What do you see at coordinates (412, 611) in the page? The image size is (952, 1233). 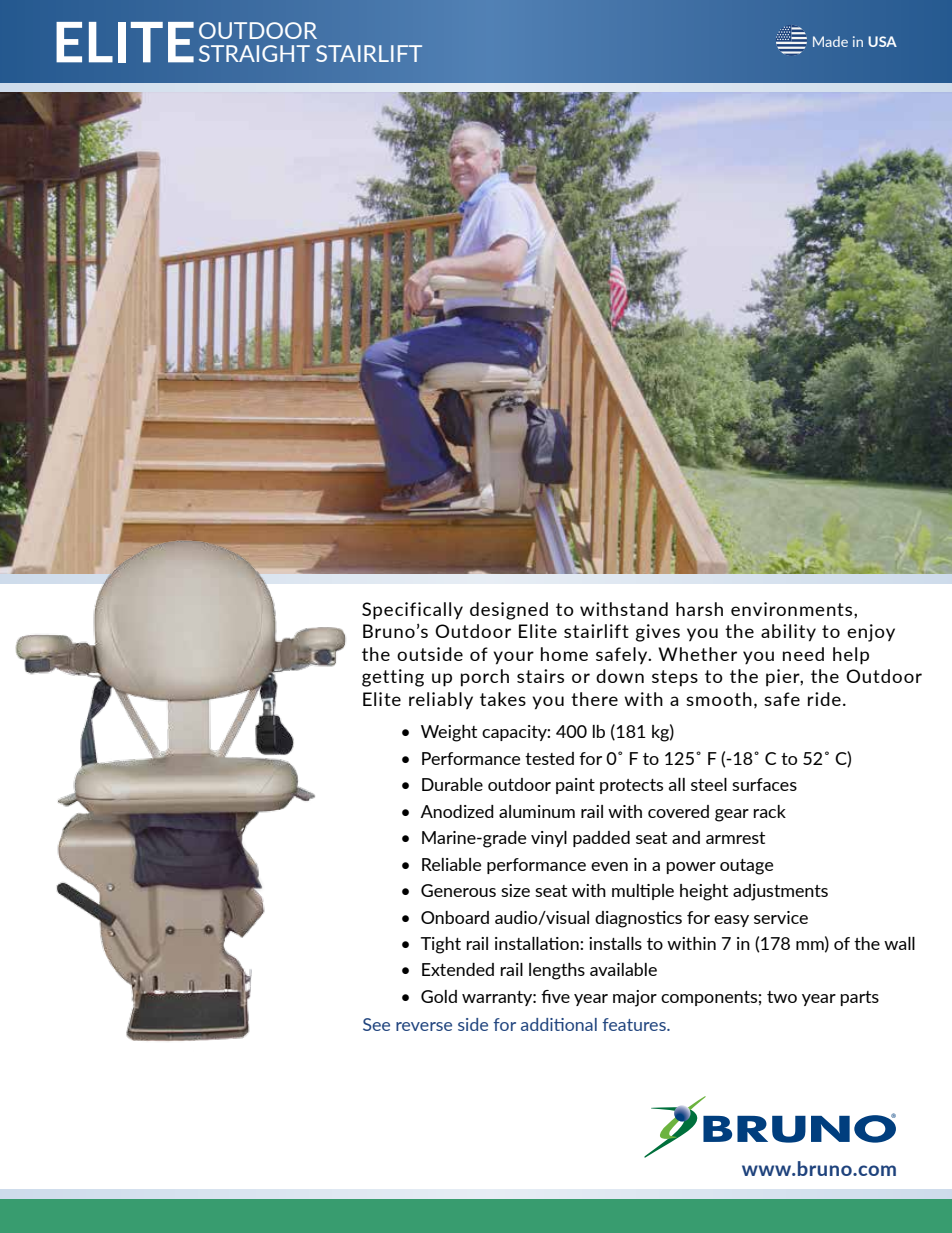 I see `Specifically` at bounding box center [412, 611].
